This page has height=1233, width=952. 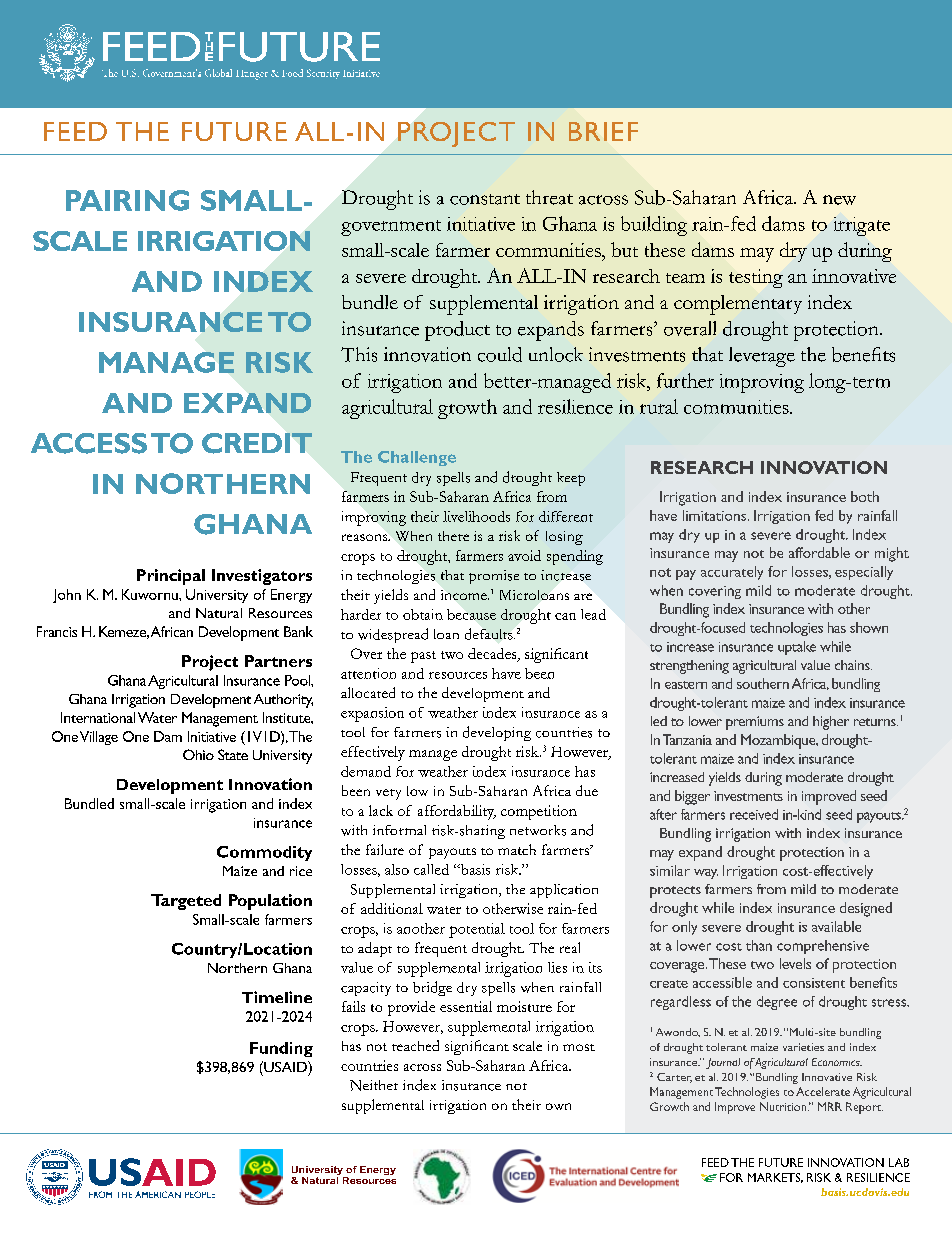 I want to click on because, so click(x=471, y=614).
